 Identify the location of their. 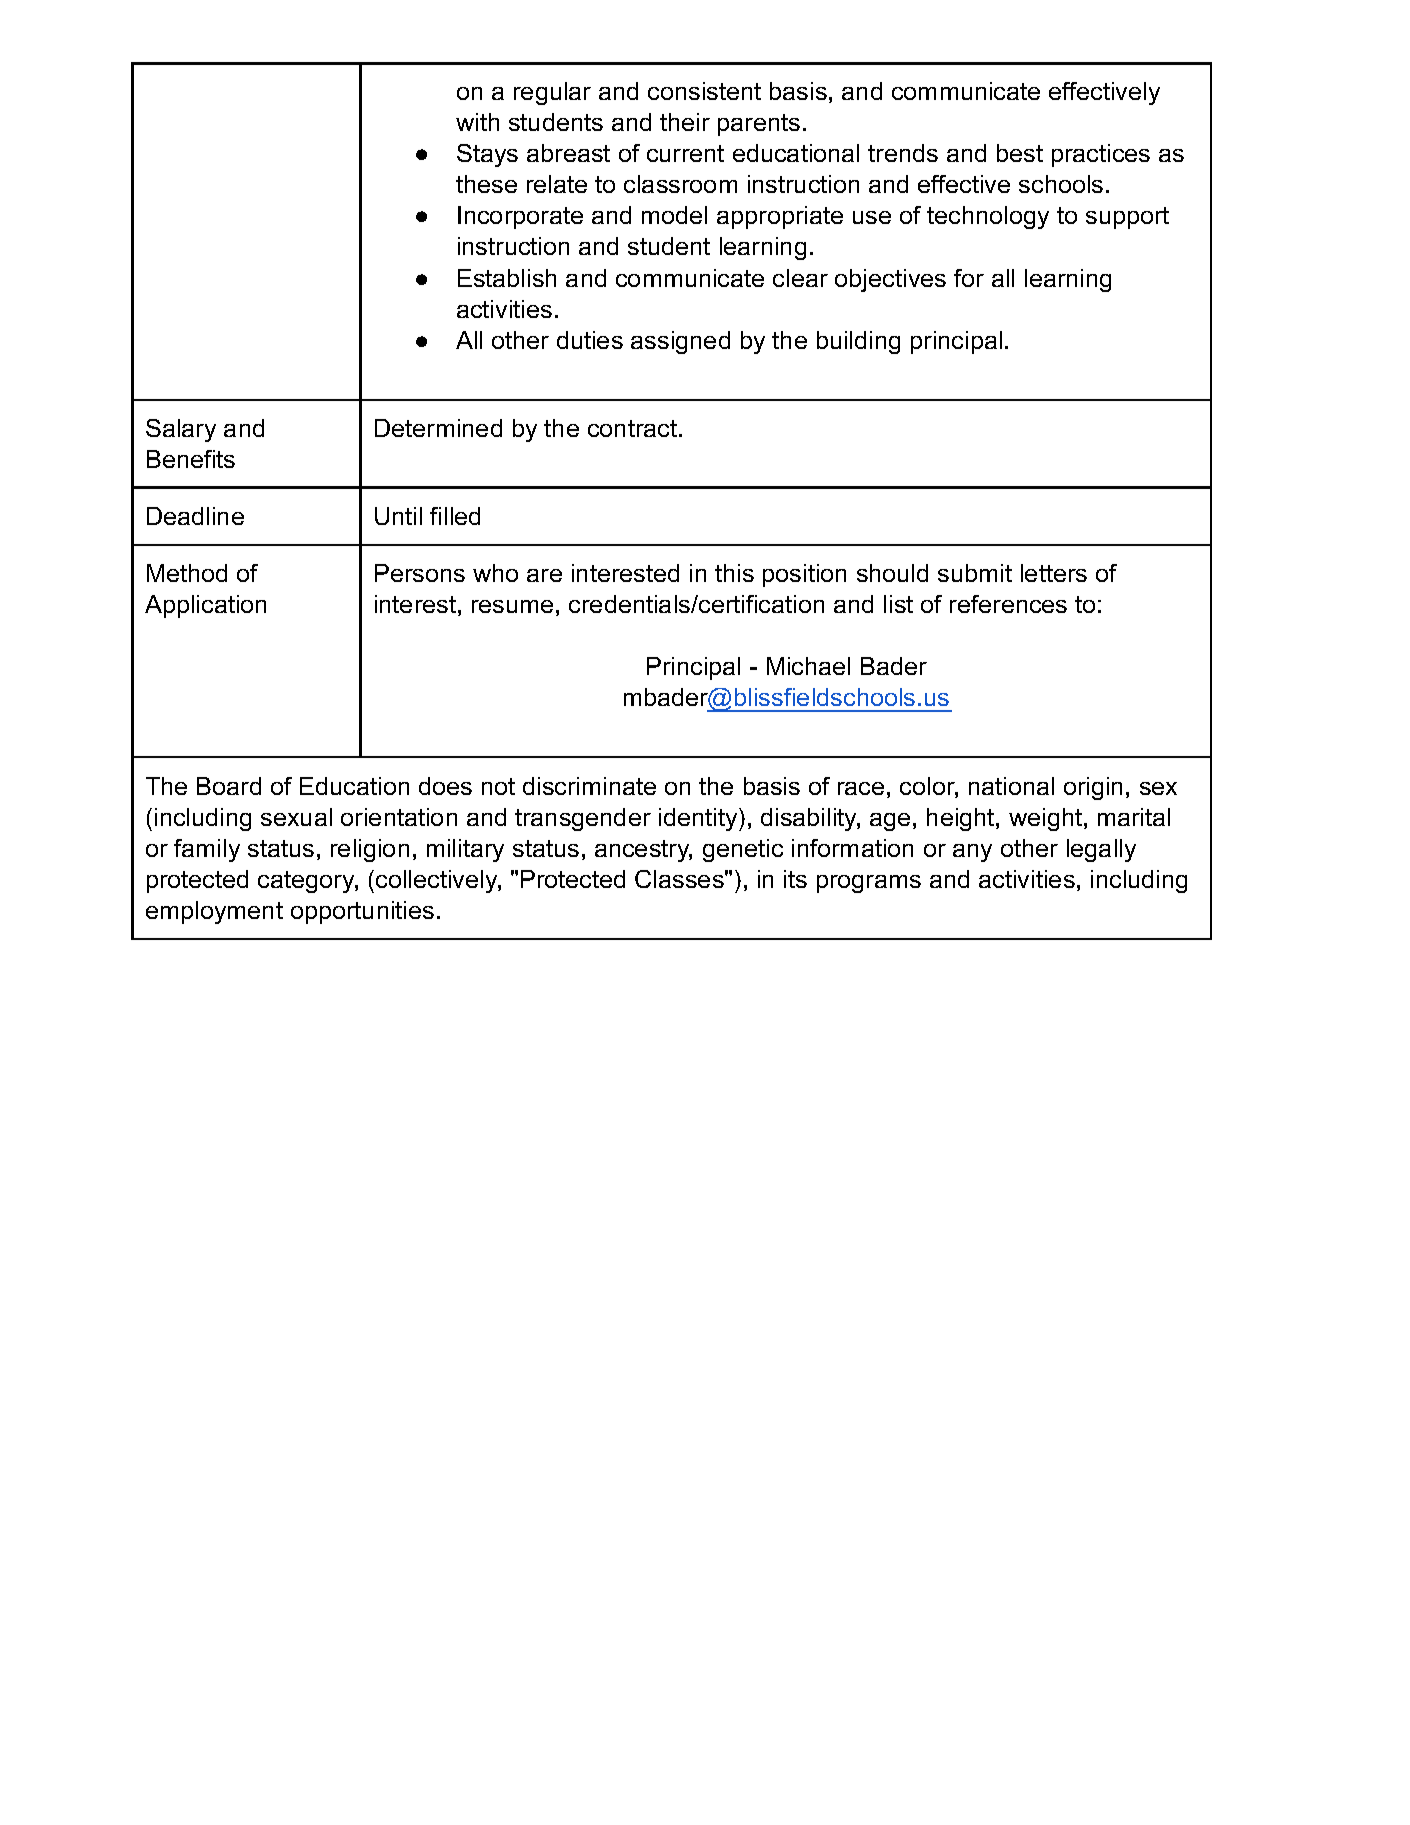
(685, 122).
